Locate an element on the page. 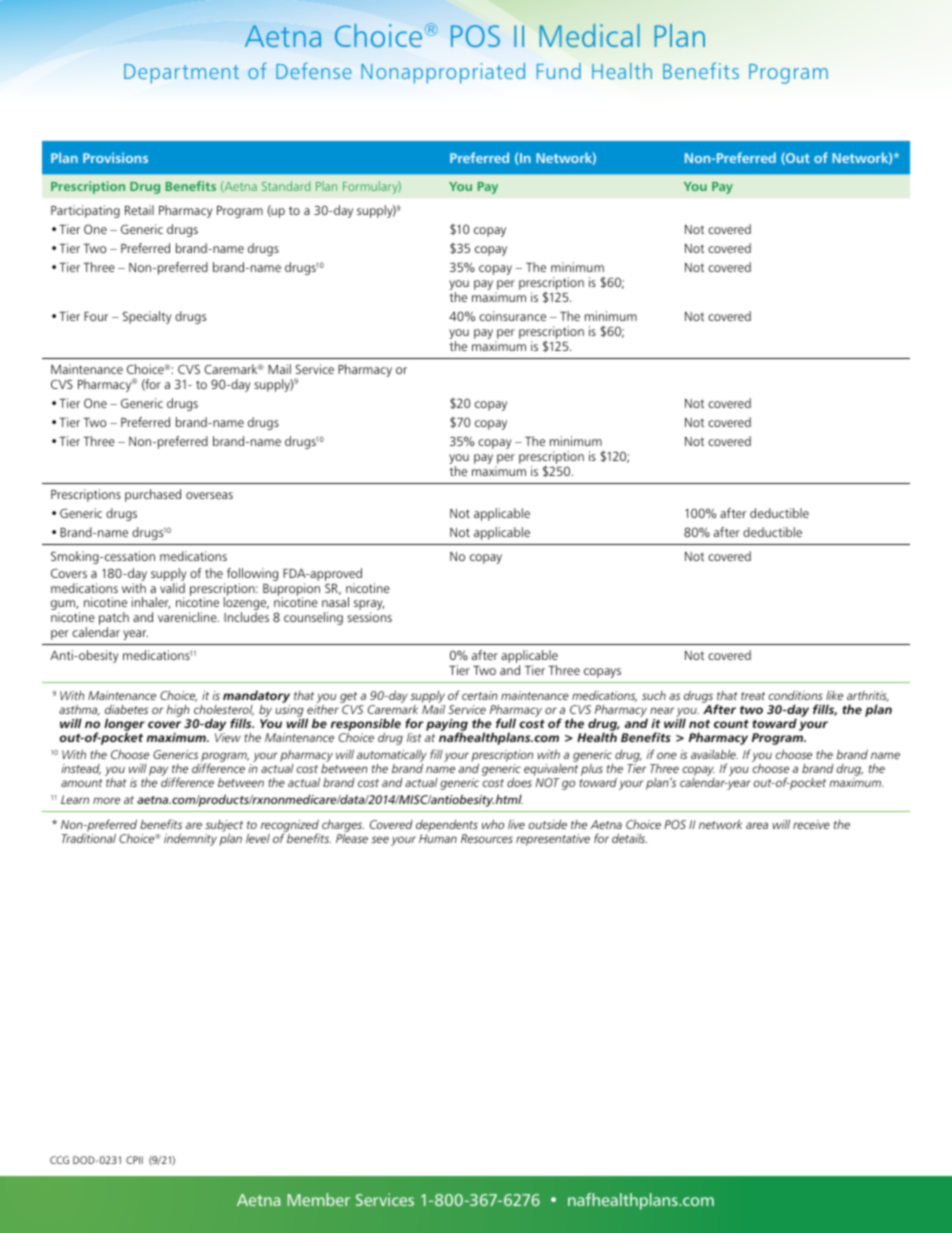 This document has height=1233, width=952. Resources is located at coordinates (487, 838).
